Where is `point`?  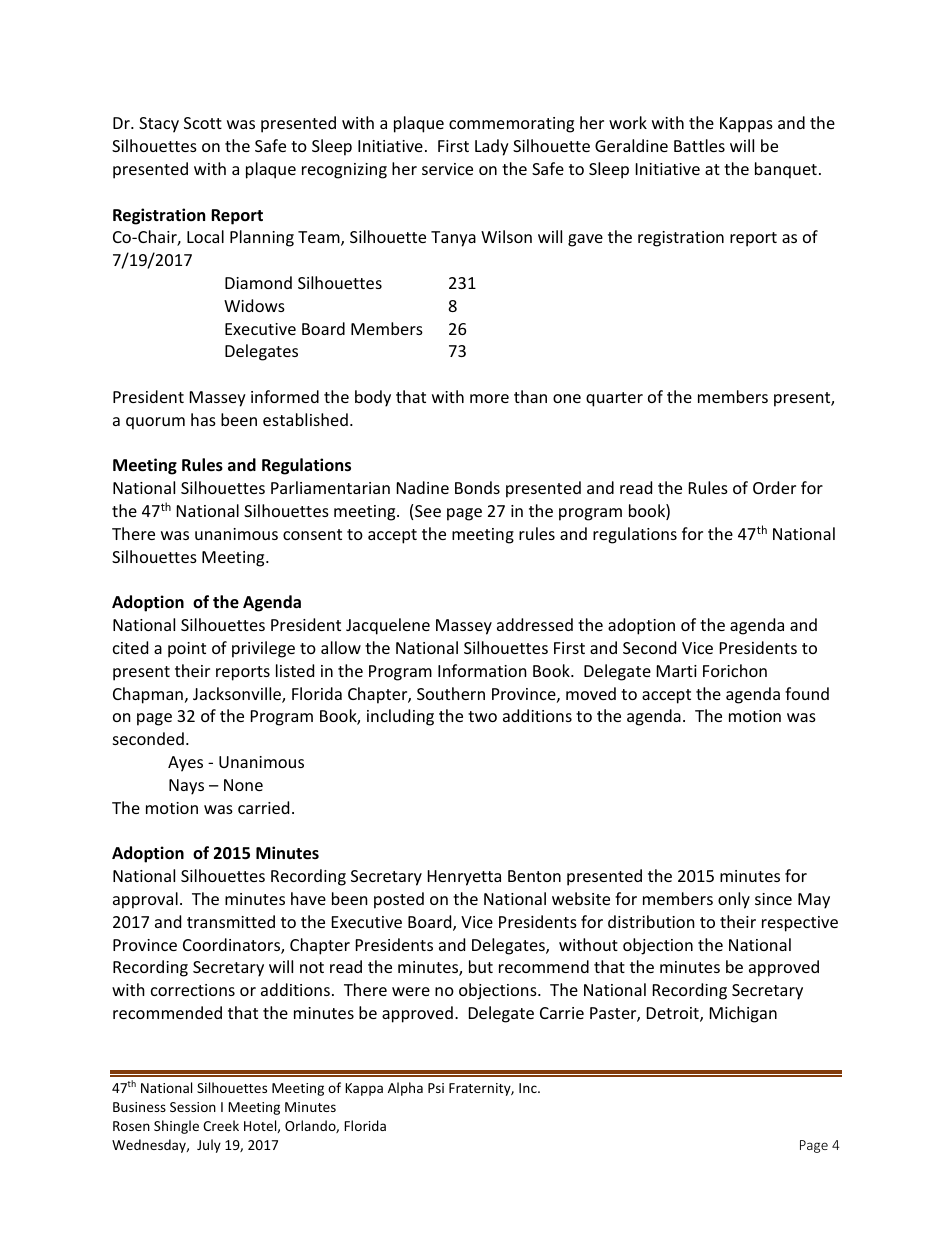 point is located at coordinates (187, 650).
